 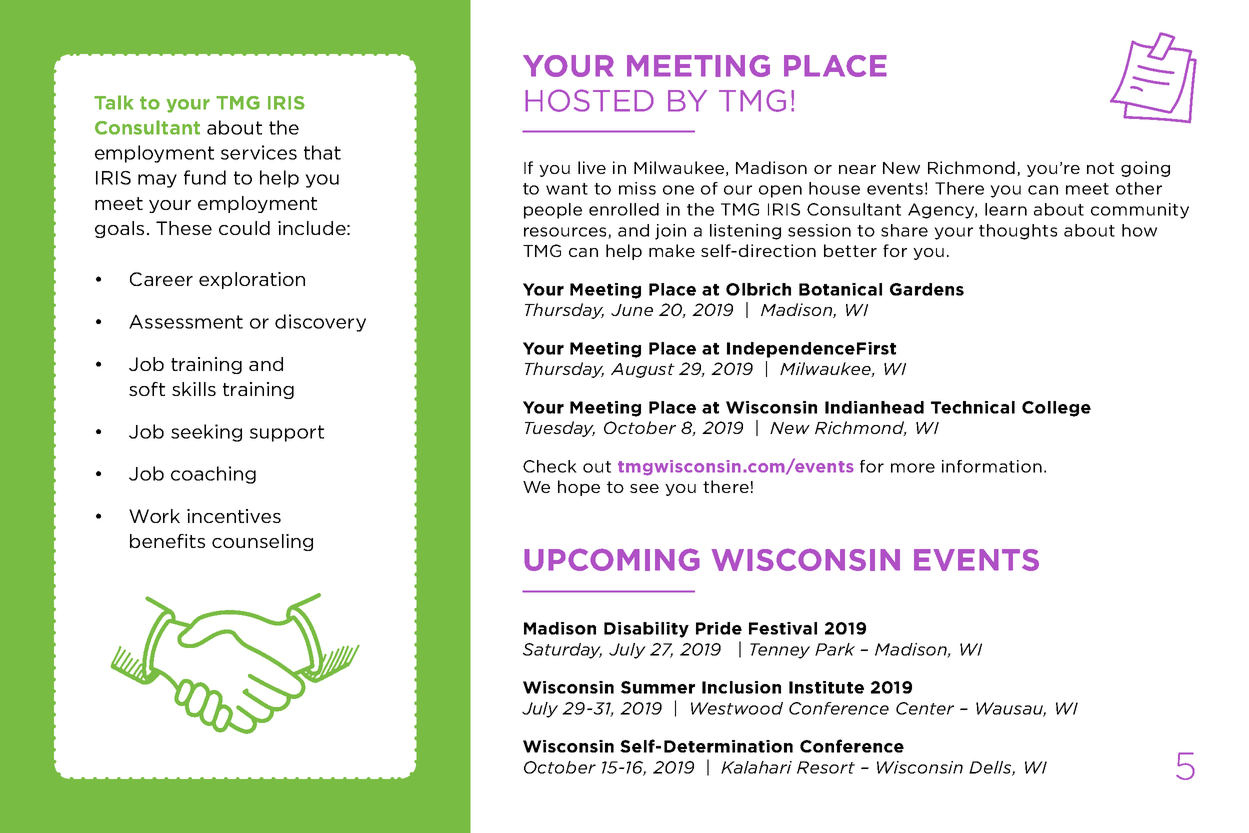 I want to click on June, so click(x=632, y=310).
